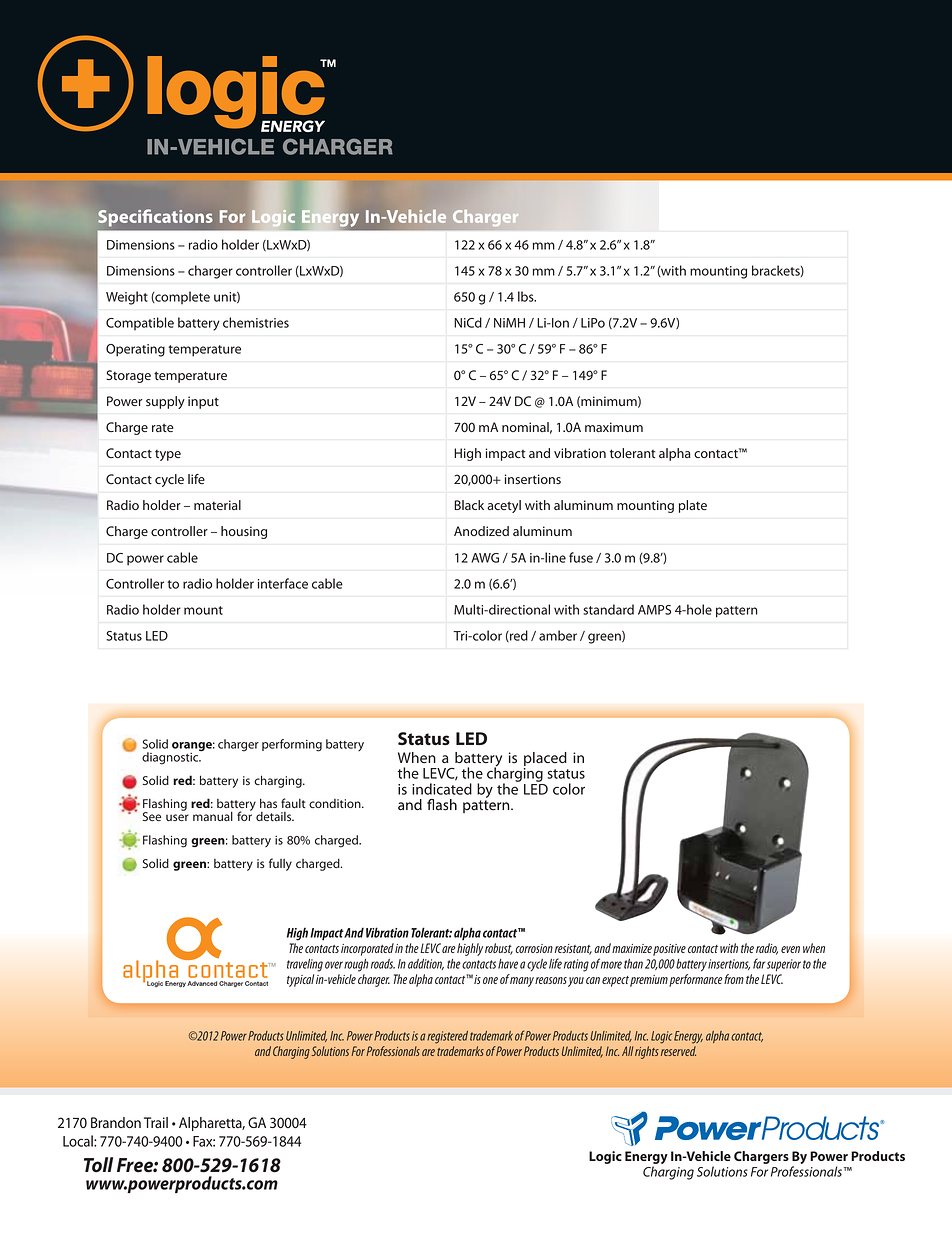 Image resolution: width=952 pixels, height=1233 pixels. I want to click on reserved, so click(678, 1051).
